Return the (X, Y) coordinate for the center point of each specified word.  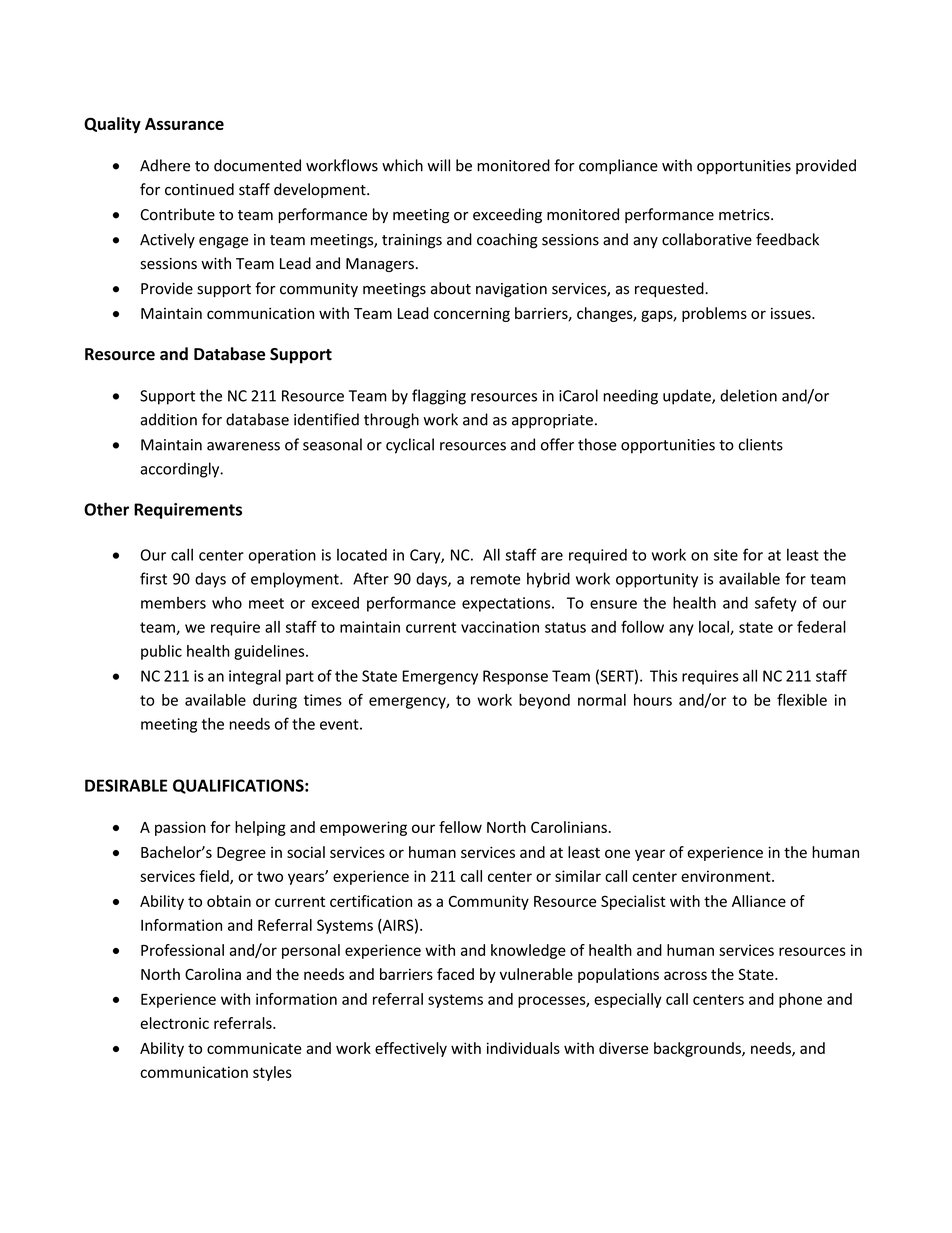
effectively (411, 1049)
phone (800, 1000)
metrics (745, 215)
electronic (174, 1023)
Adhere (165, 165)
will (438, 165)
